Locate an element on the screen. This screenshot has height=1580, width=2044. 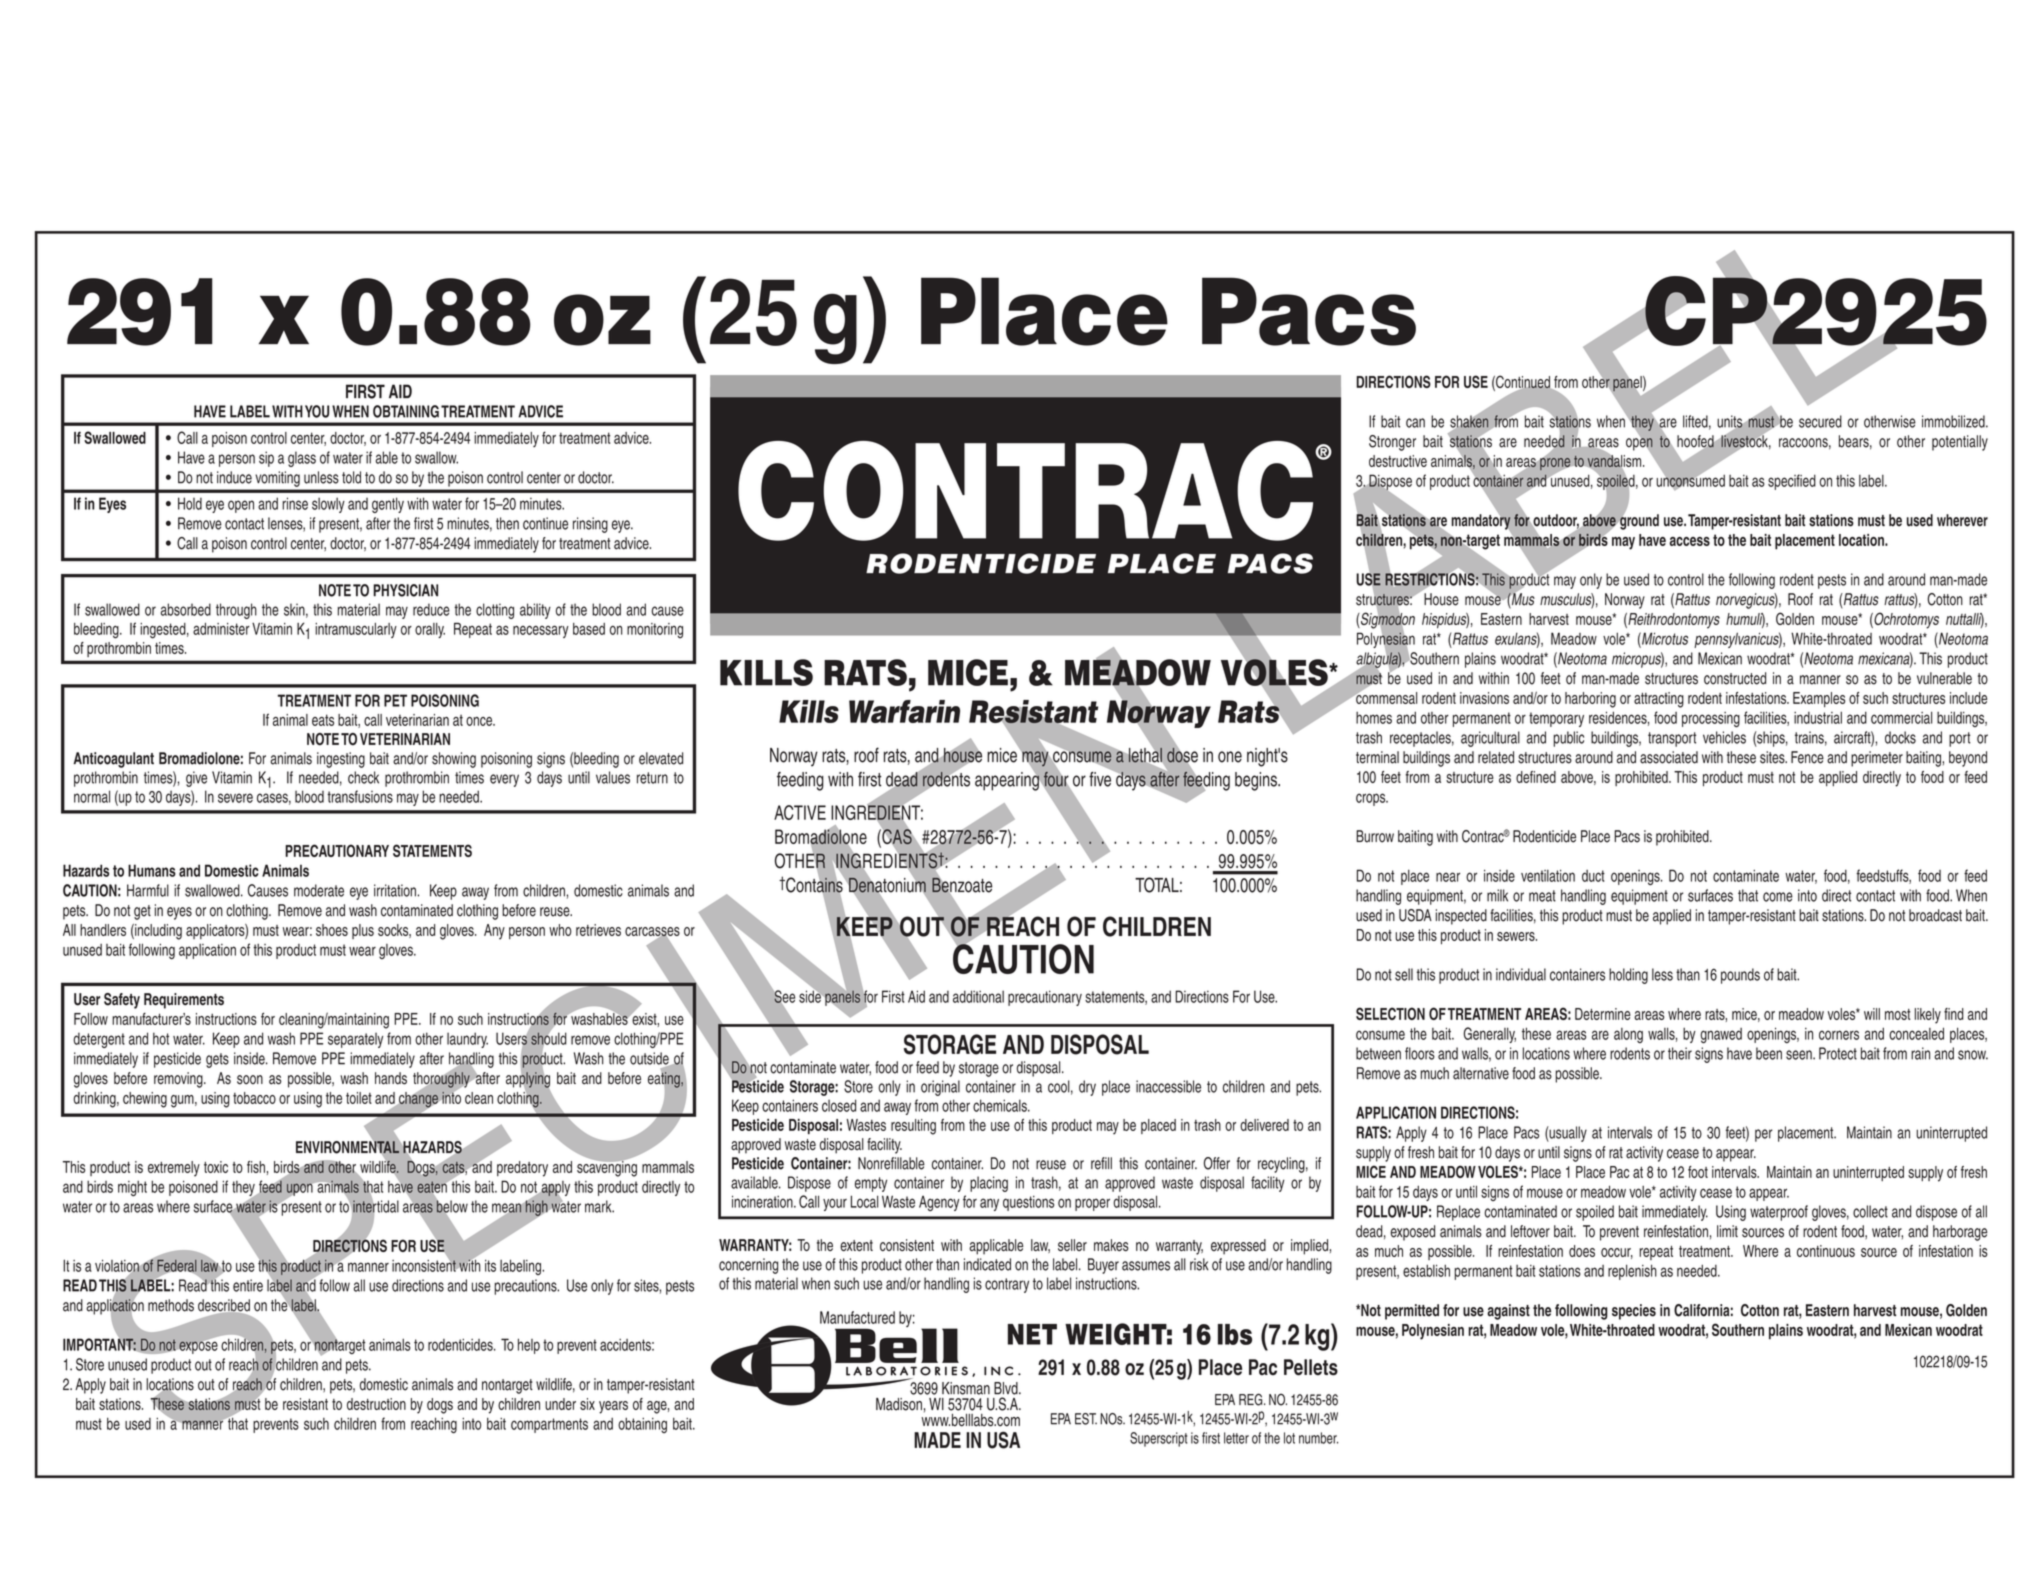
Stronger is located at coordinates (1392, 443).
